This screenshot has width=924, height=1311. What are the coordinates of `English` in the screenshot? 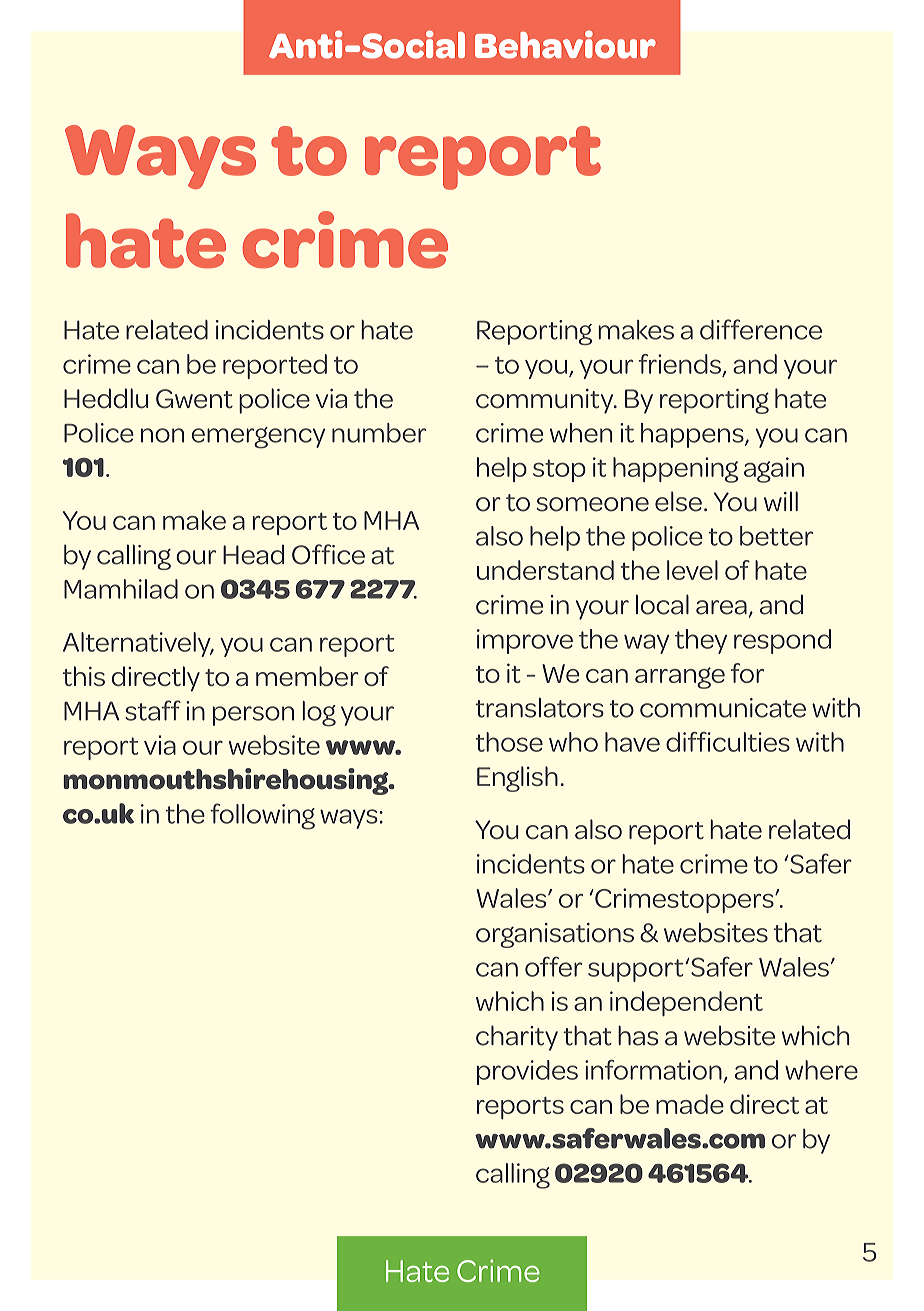 It's located at (517, 779).
